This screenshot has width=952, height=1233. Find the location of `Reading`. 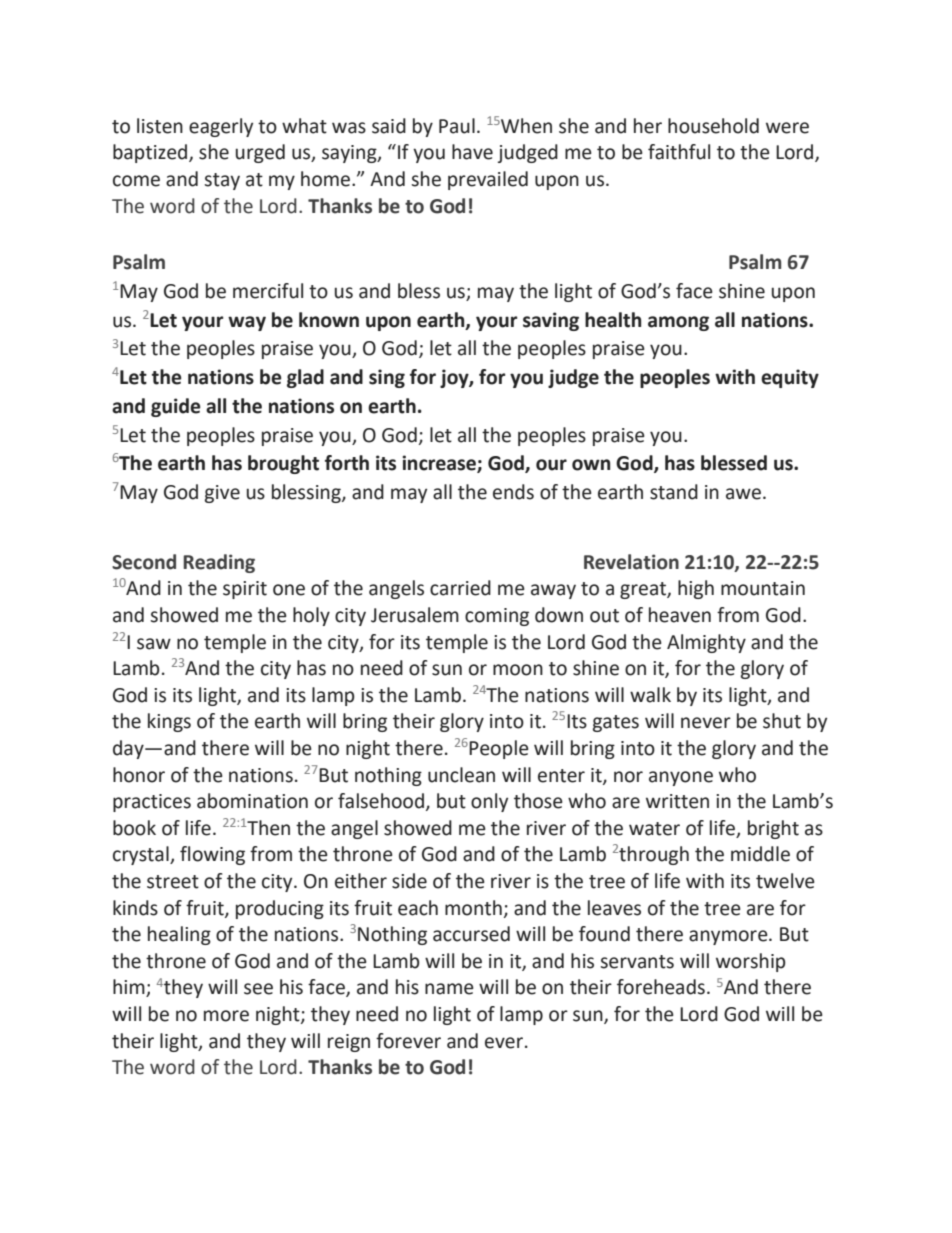

Reading is located at coordinates (219, 563).
